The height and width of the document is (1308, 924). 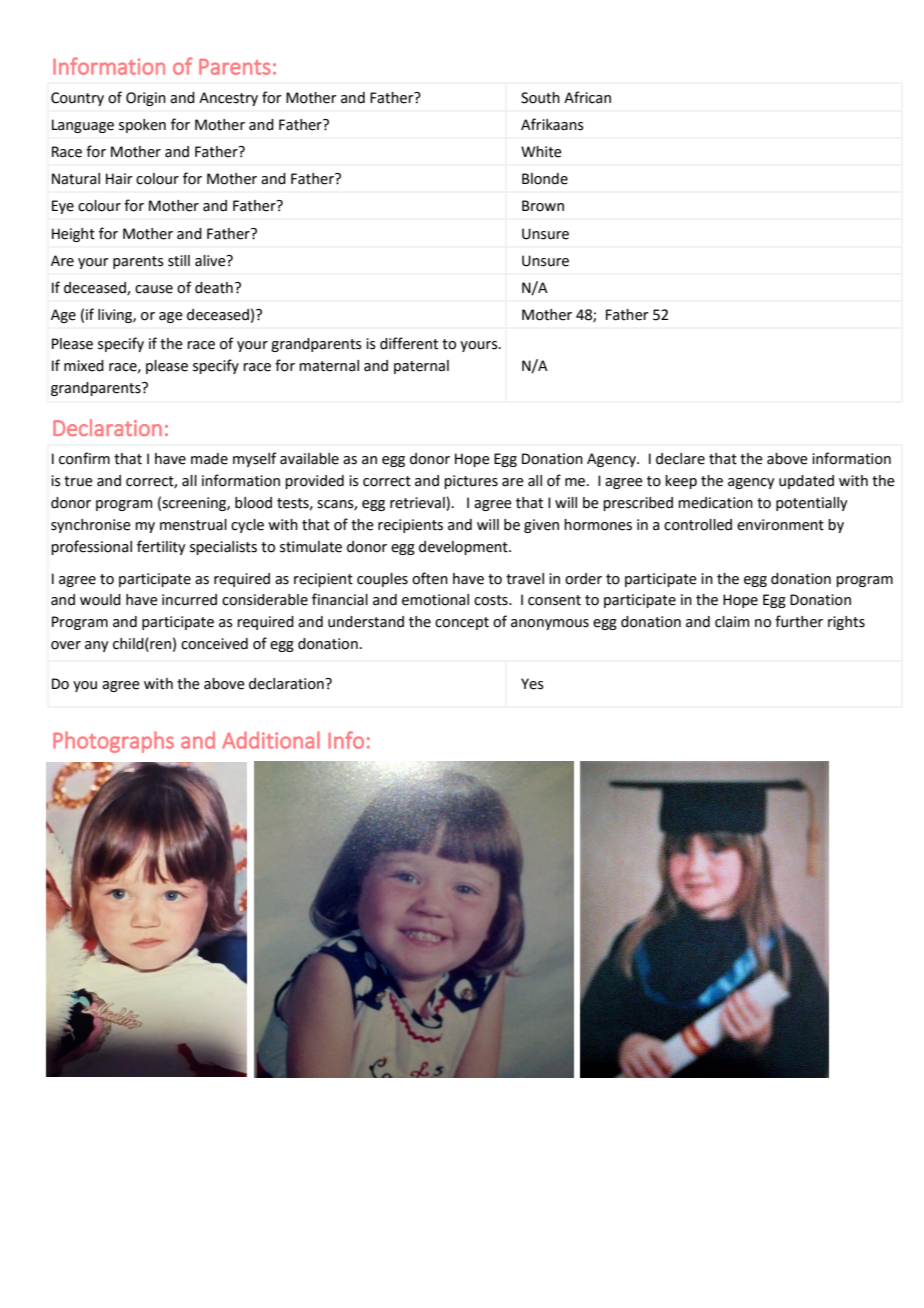 What do you see at coordinates (587, 97) in the document?
I see `African` at bounding box center [587, 97].
